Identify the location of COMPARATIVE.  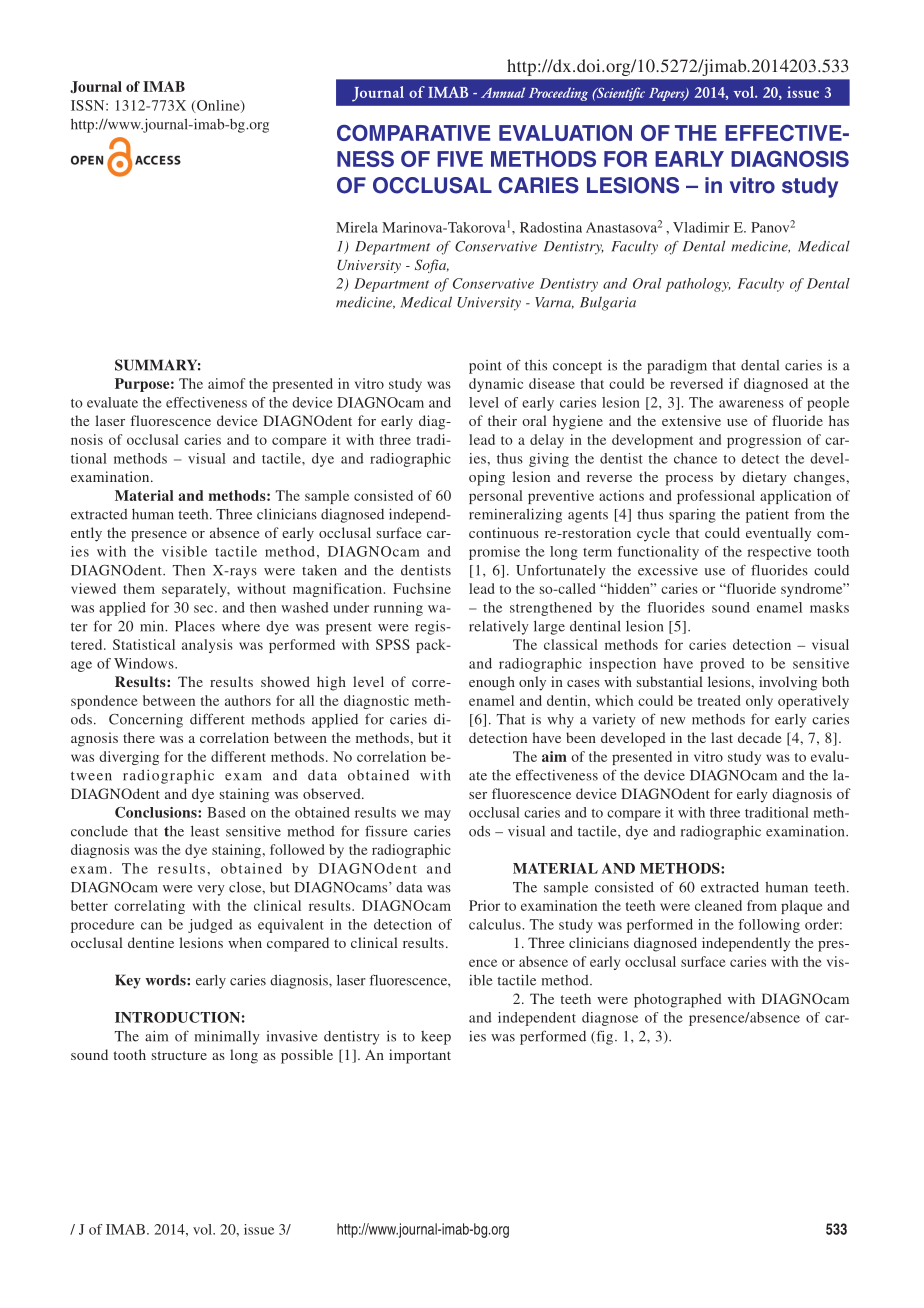
(413, 133).
